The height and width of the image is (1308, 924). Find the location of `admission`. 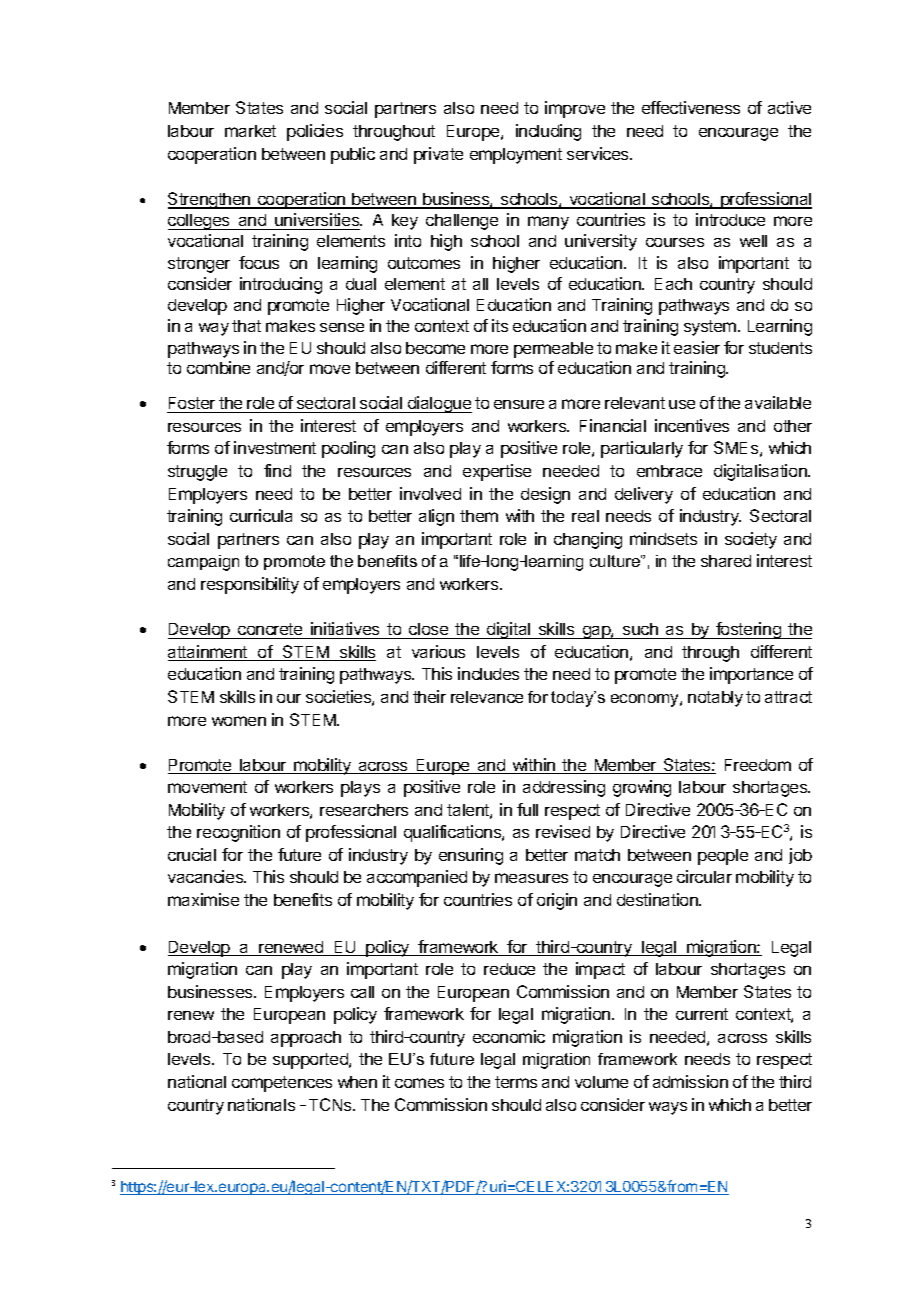

admission is located at coordinates (690, 1081).
